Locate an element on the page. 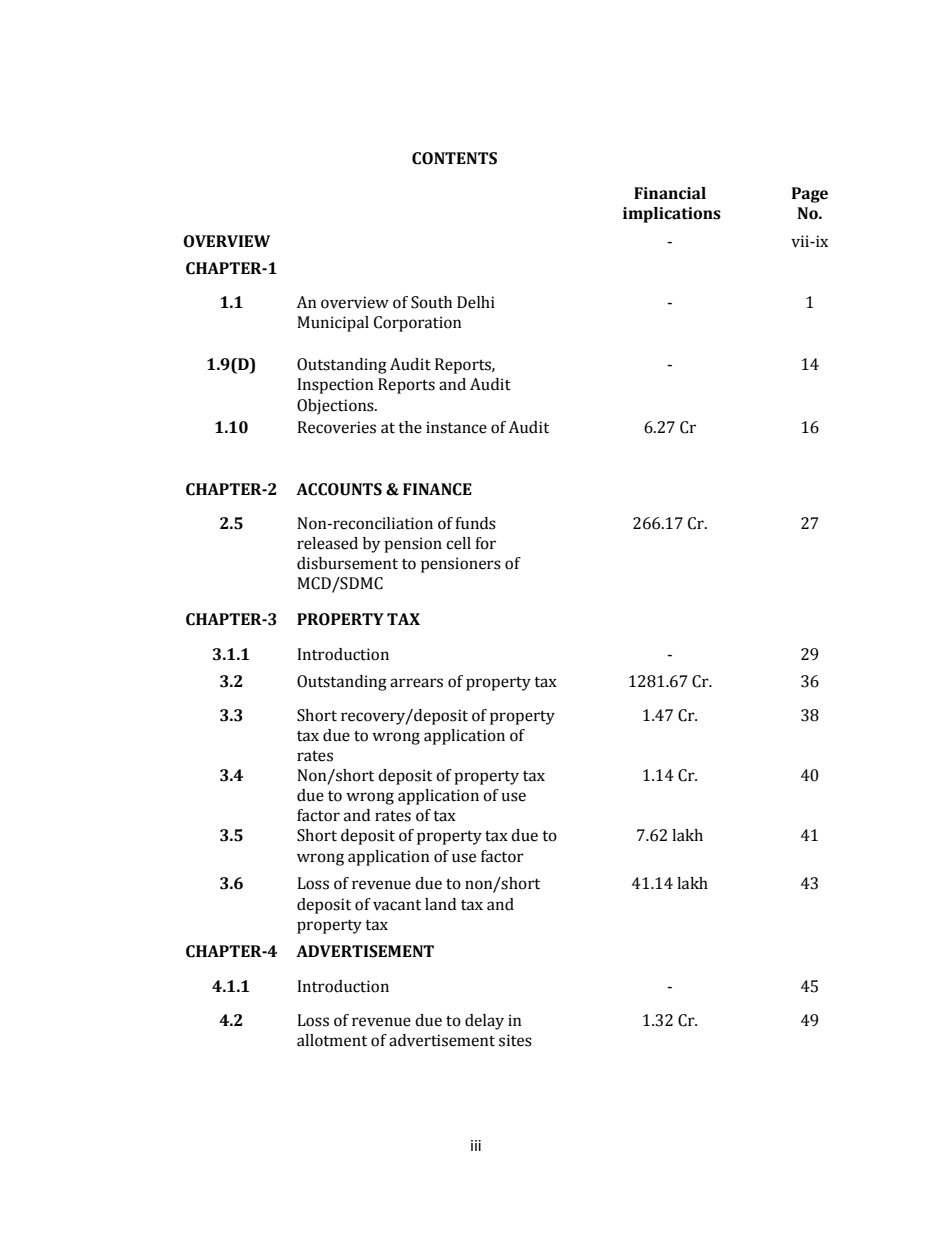 This page has width=952, height=1233. disbursement is located at coordinates (347, 563).
